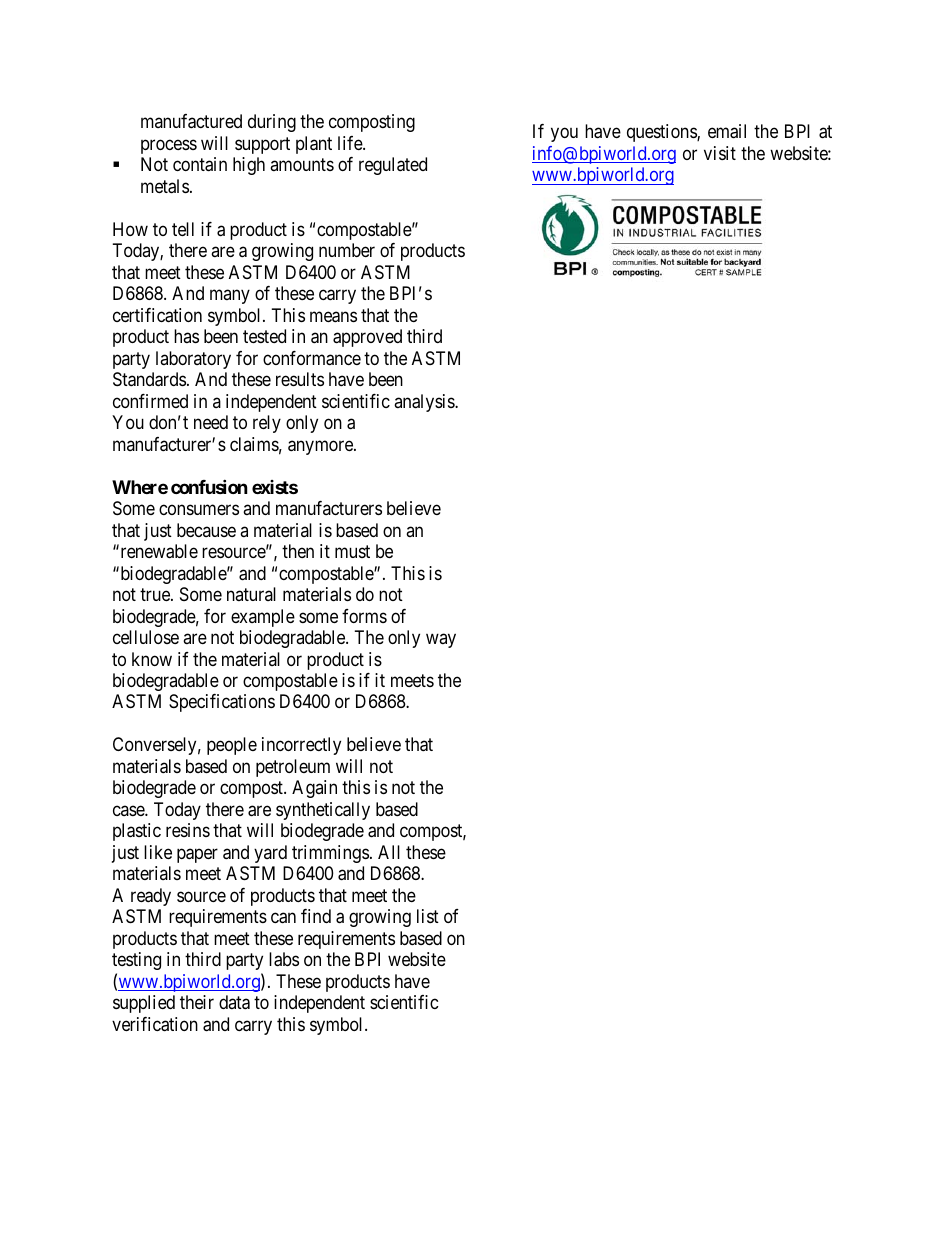  I want to click on true, so click(156, 595).
